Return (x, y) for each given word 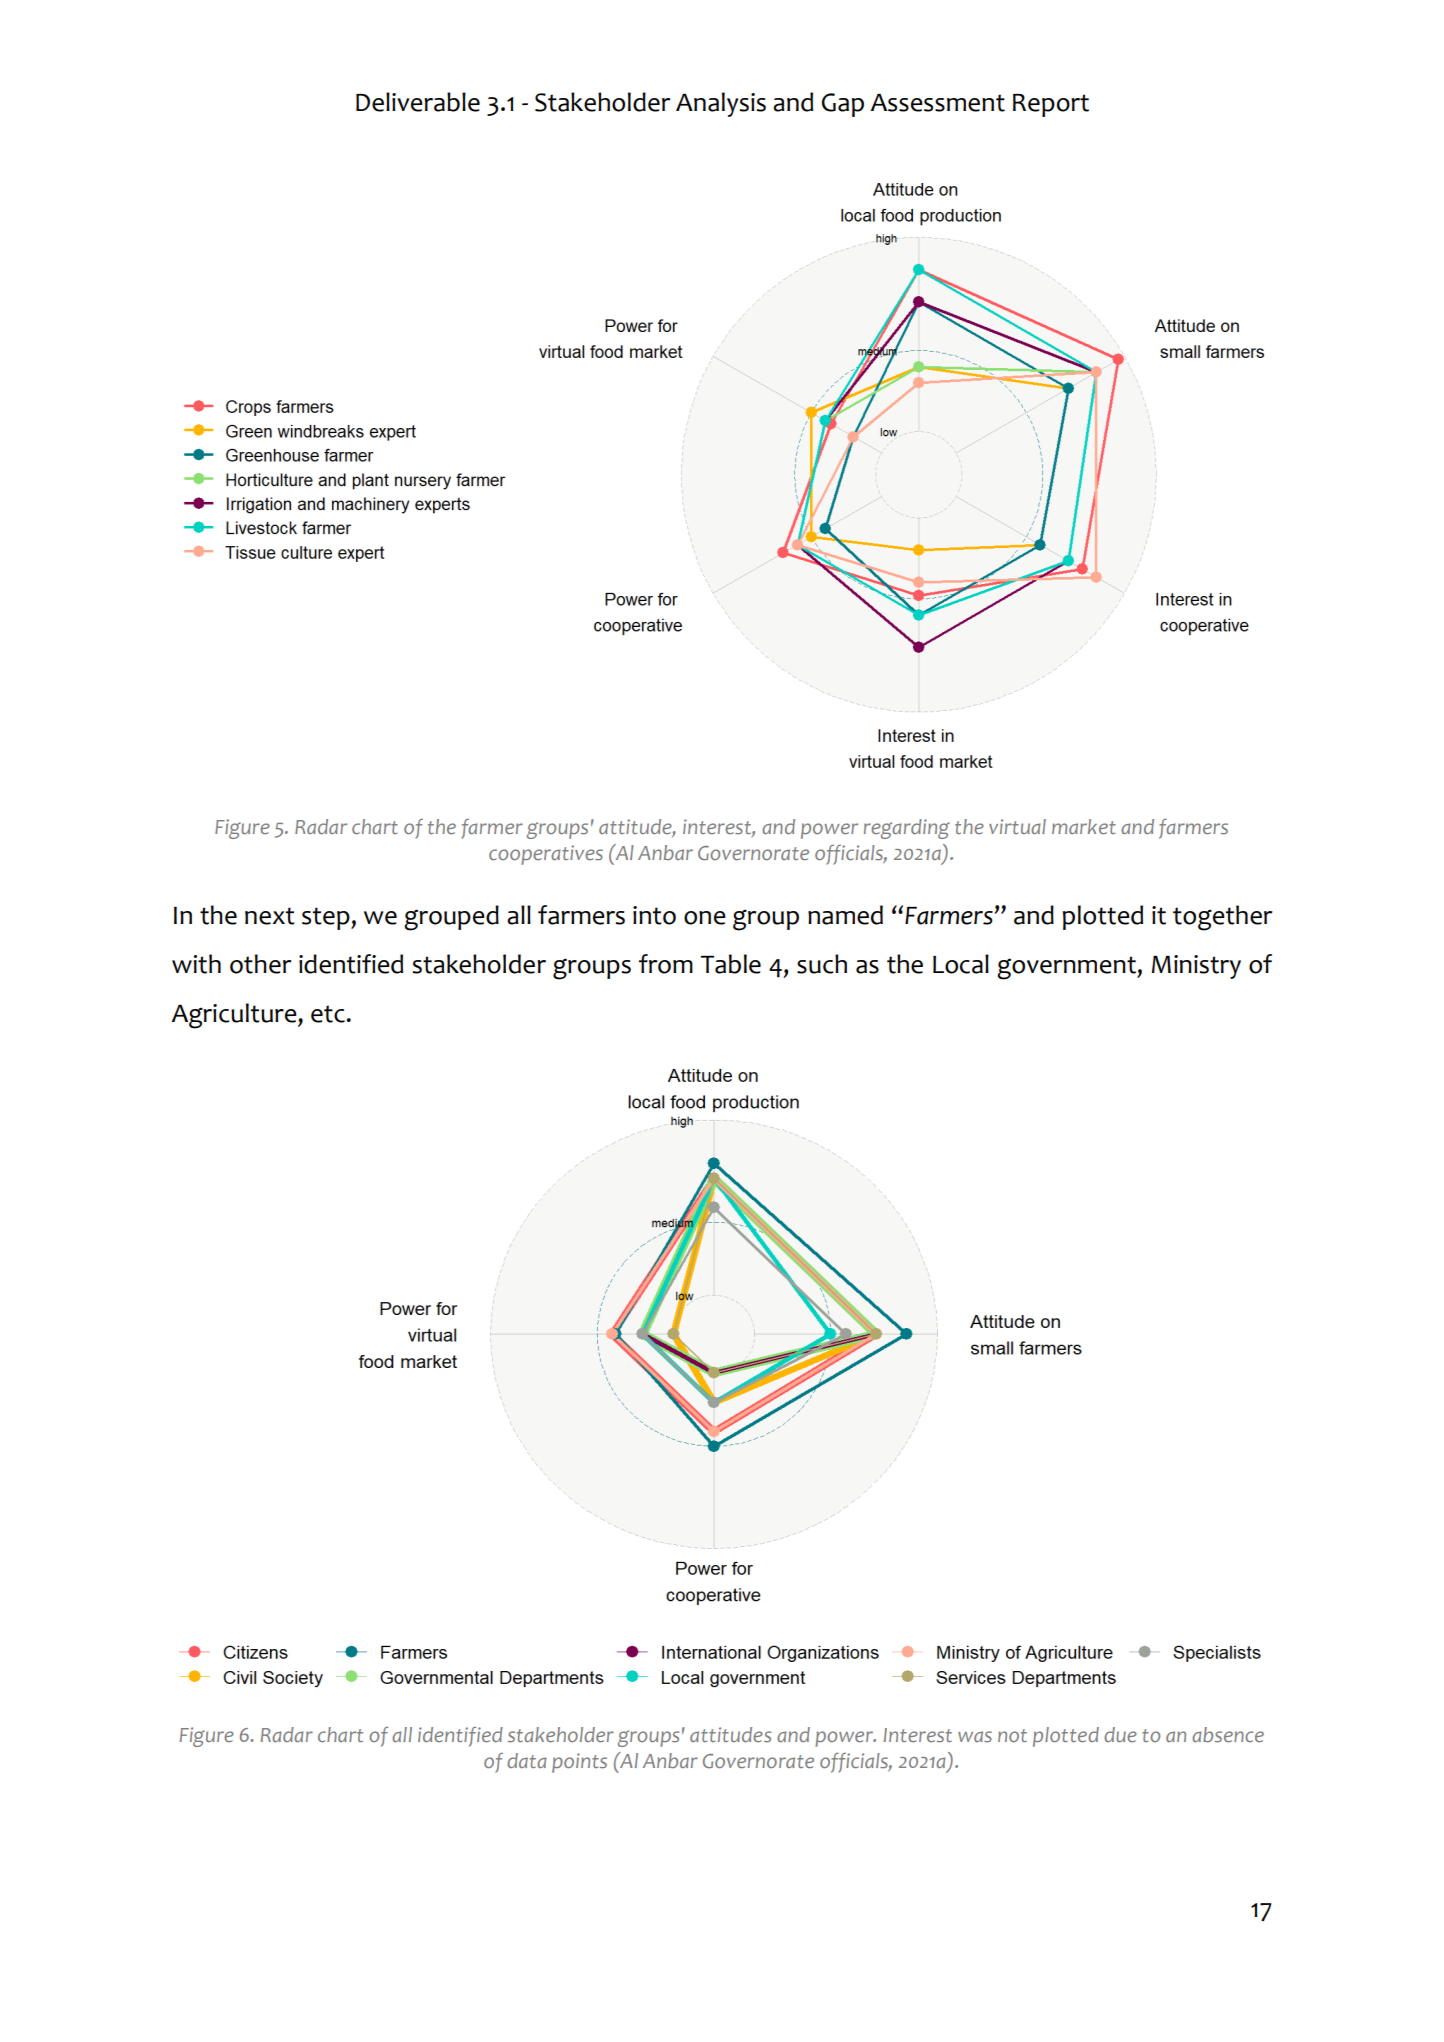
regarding (907, 829)
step (327, 918)
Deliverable (418, 102)
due (1120, 1734)
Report (1051, 105)
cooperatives (546, 855)
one (705, 918)
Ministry (1196, 967)
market (1084, 826)
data (527, 1760)
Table (731, 964)
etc (328, 1014)
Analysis (721, 104)
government (1067, 968)
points (579, 1763)
